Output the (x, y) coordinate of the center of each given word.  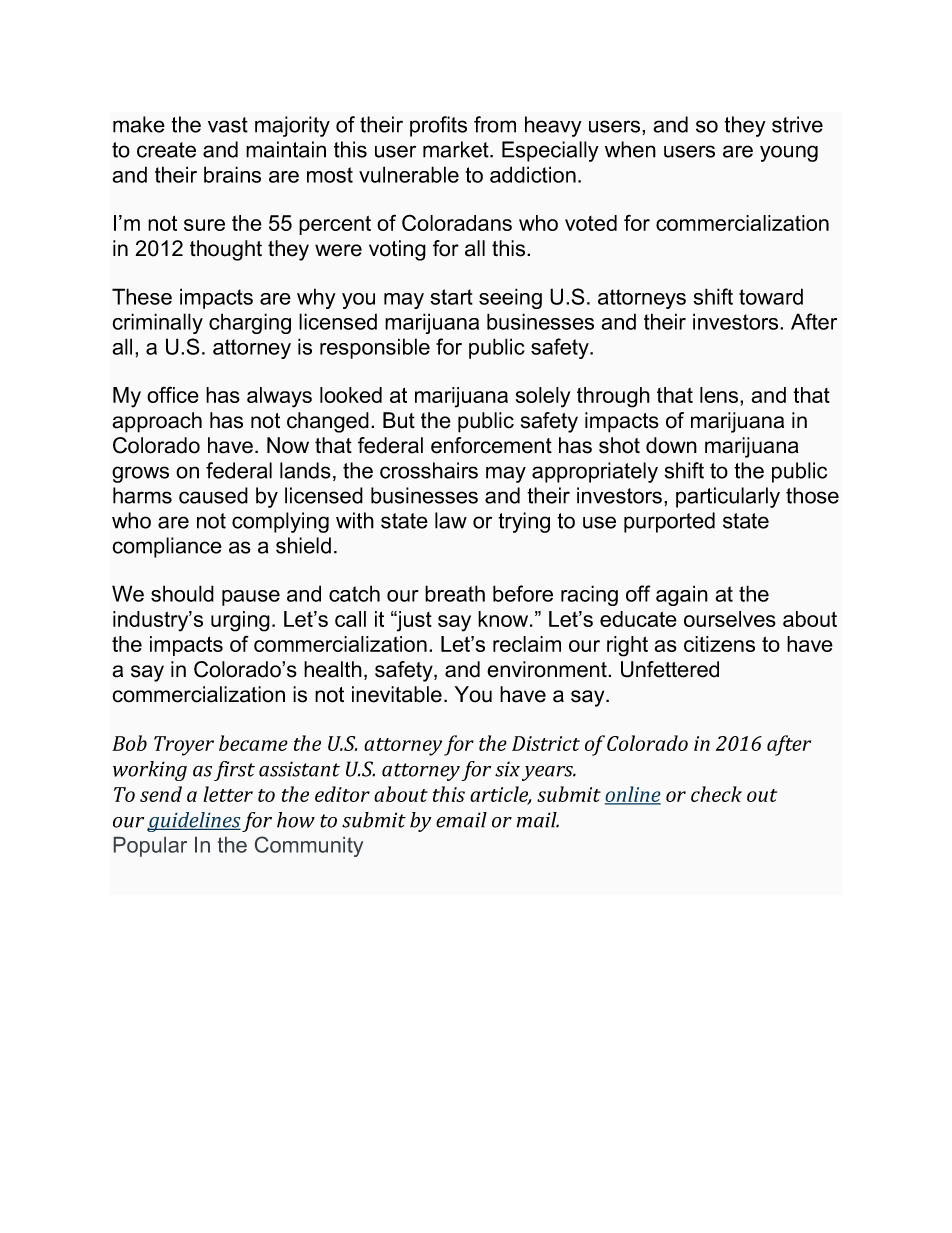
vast (228, 125)
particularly (728, 497)
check (716, 794)
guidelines (194, 822)
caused (213, 495)
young (789, 153)
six (507, 769)
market (457, 149)
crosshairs (429, 470)
